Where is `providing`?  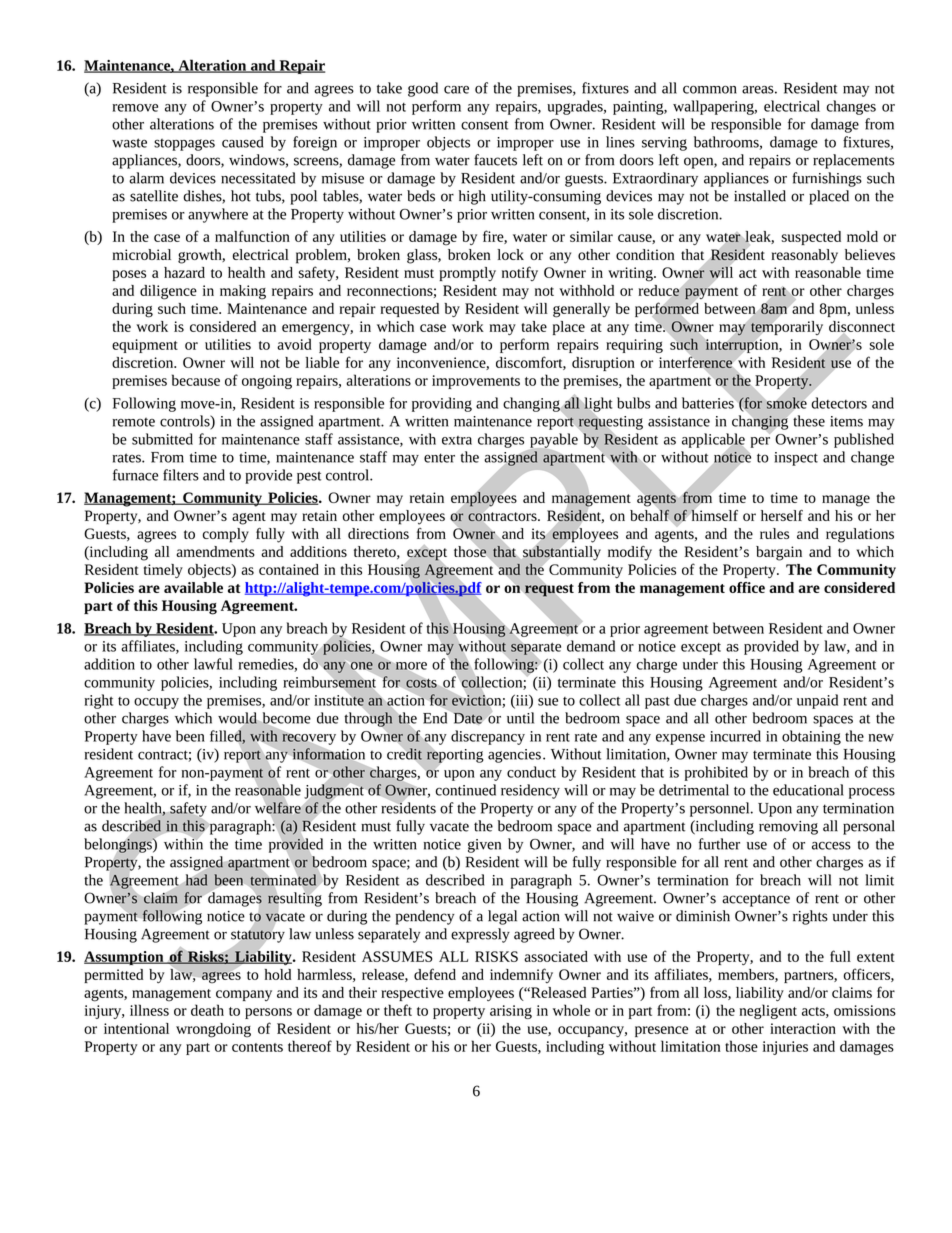 providing is located at coordinates (442, 404).
